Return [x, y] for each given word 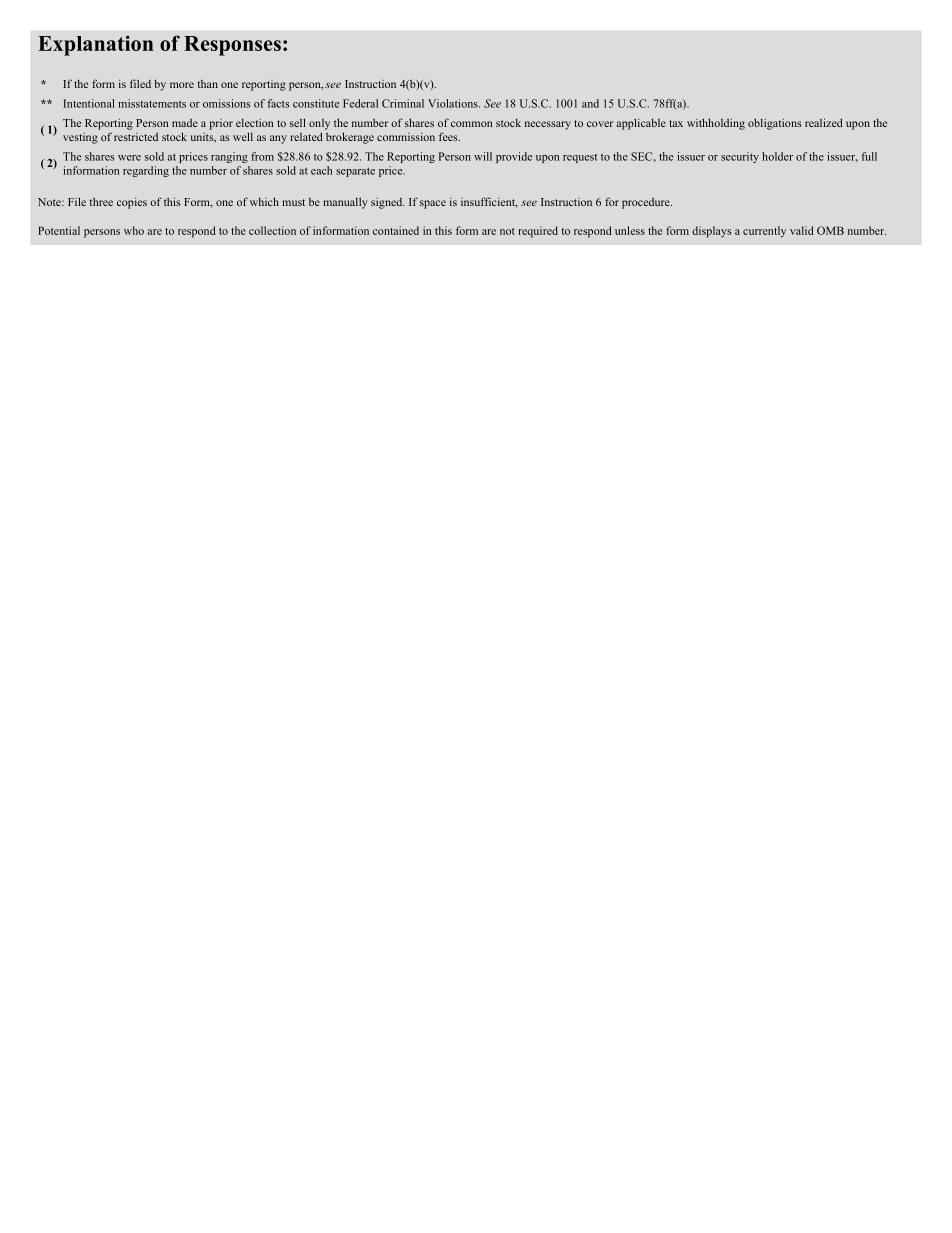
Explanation [95, 45]
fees [449, 136]
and [590, 103]
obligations [774, 124]
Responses [232, 46]
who [134, 230]
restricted [136, 136]
